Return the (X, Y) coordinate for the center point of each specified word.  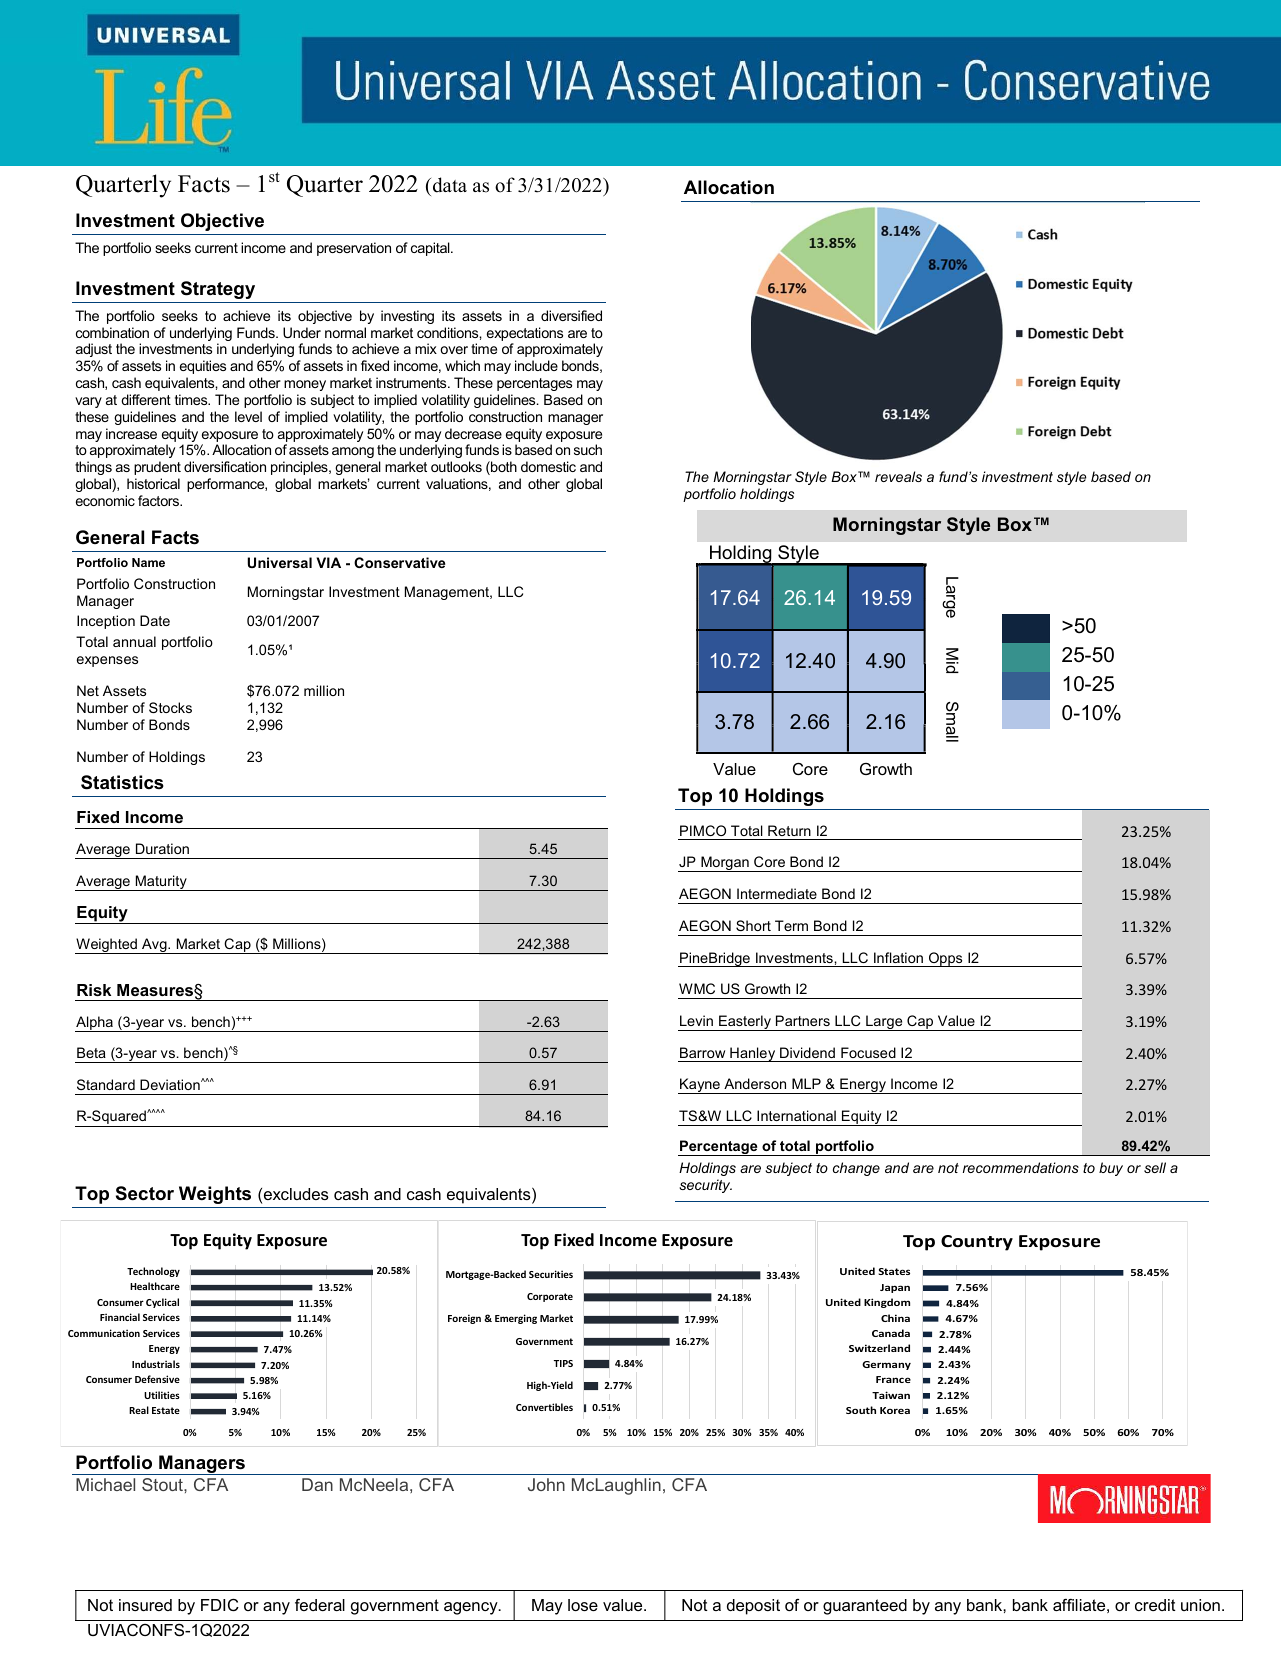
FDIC (220, 1605)
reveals (898, 476)
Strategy (218, 290)
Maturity (161, 883)
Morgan (725, 864)
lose (583, 1605)
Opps (946, 959)
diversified (571, 315)
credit (1155, 1605)
